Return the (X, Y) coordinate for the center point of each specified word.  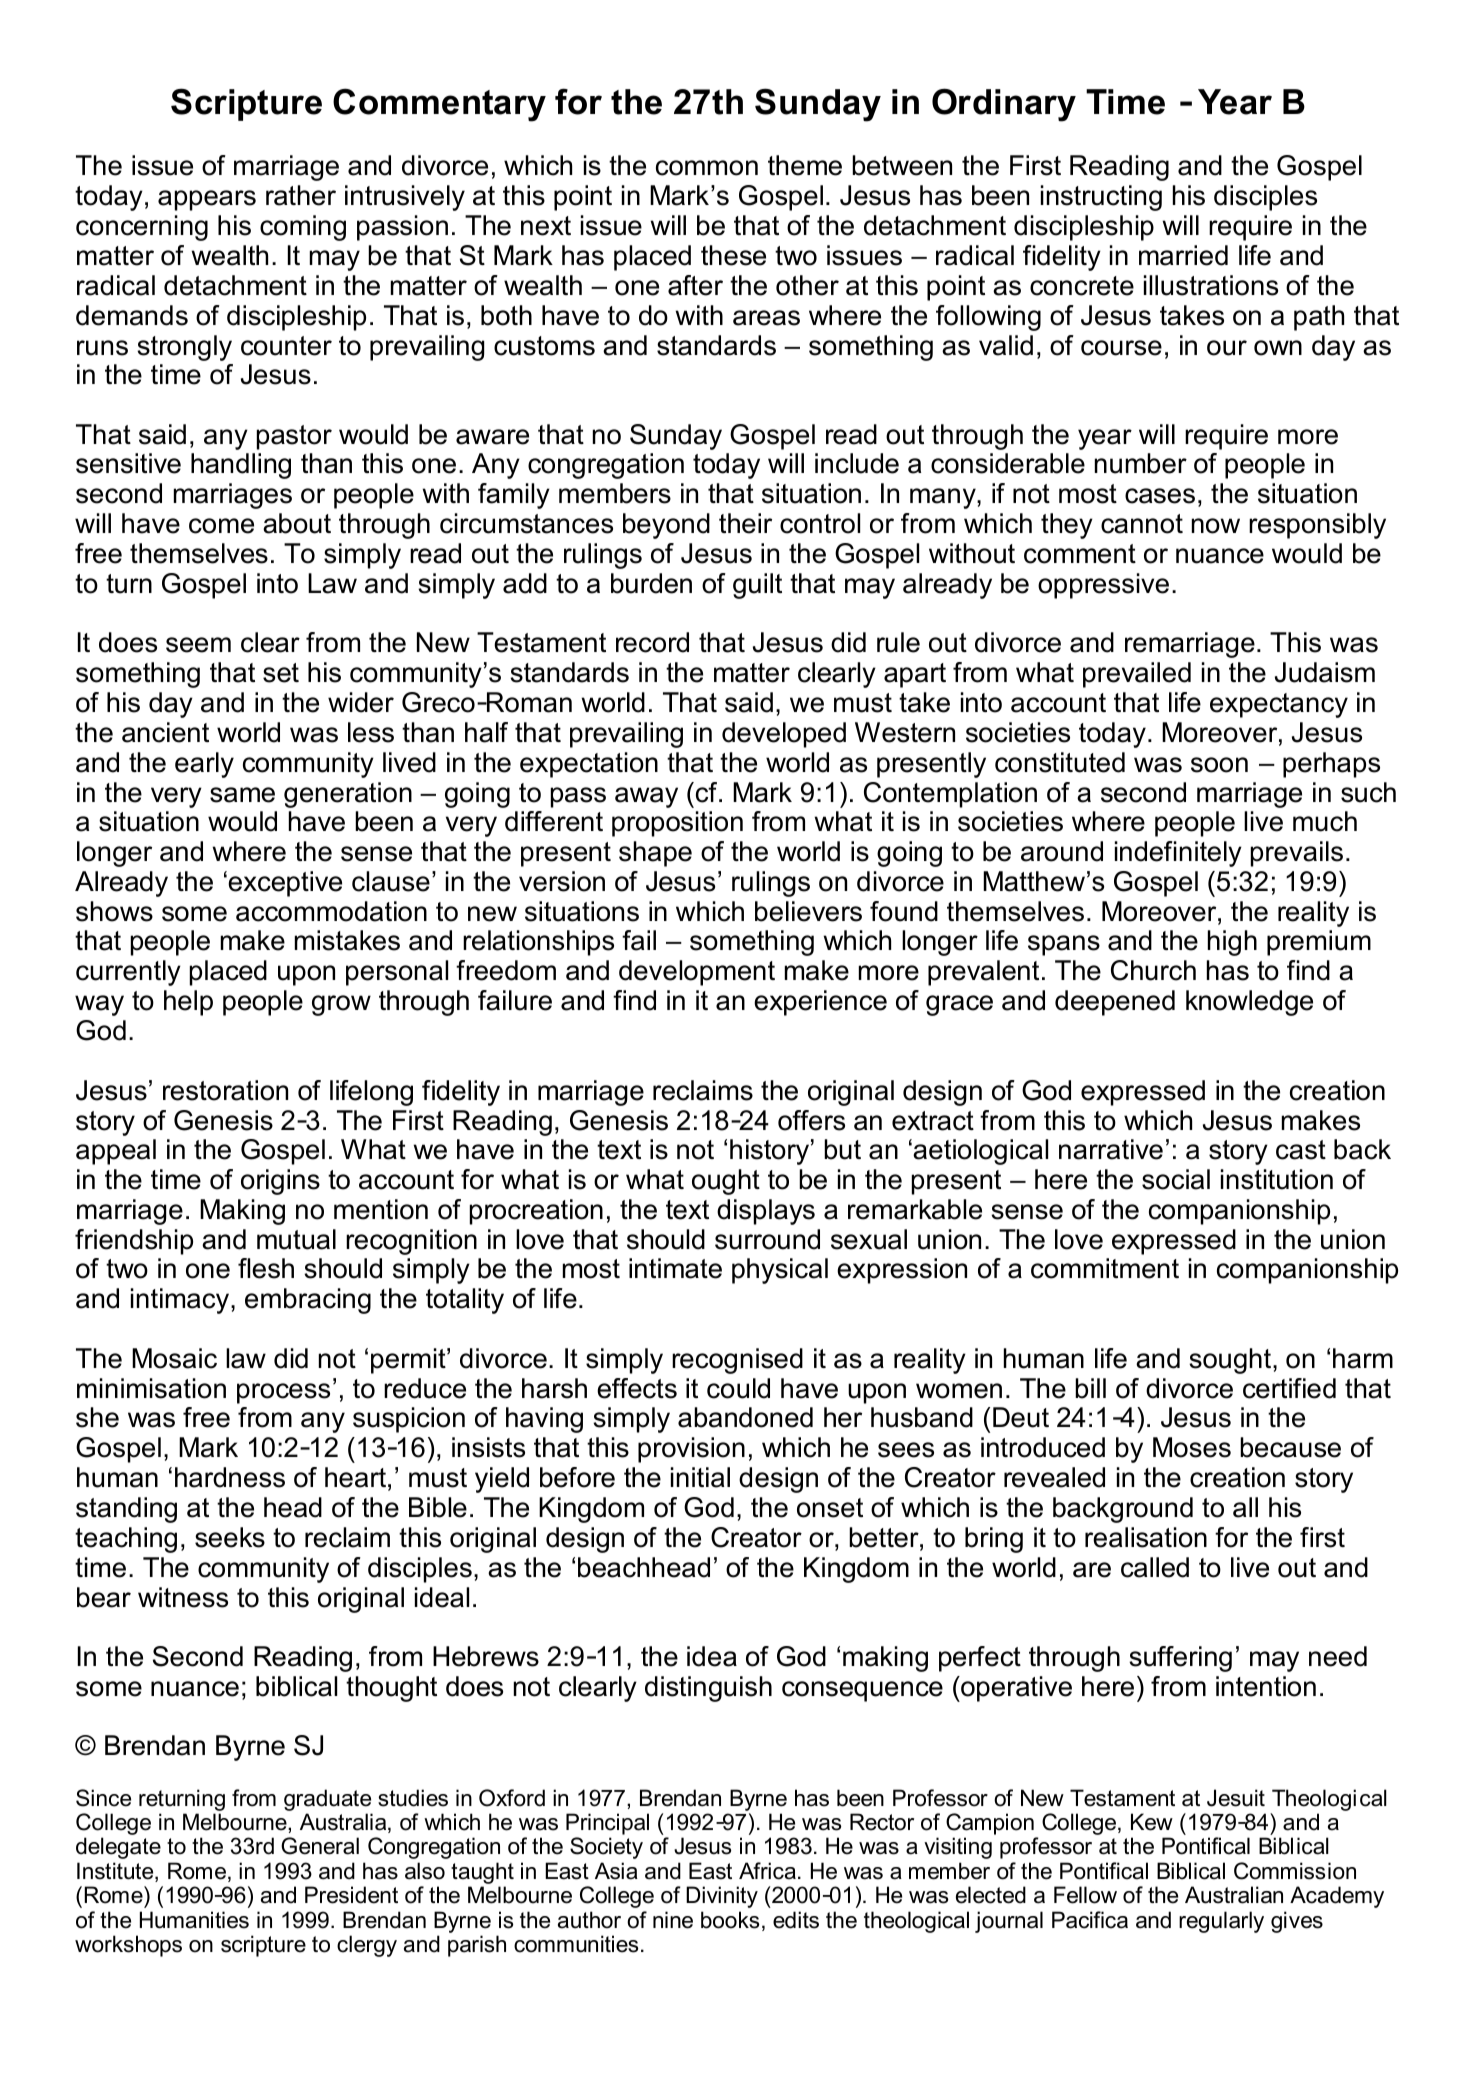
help (188, 1003)
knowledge (1249, 1003)
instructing (1101, 198)
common (707, 168)
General (320, 1846)
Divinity (722, 1897)
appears (207, 200)
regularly (1221, 1922)
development (697, 973)
